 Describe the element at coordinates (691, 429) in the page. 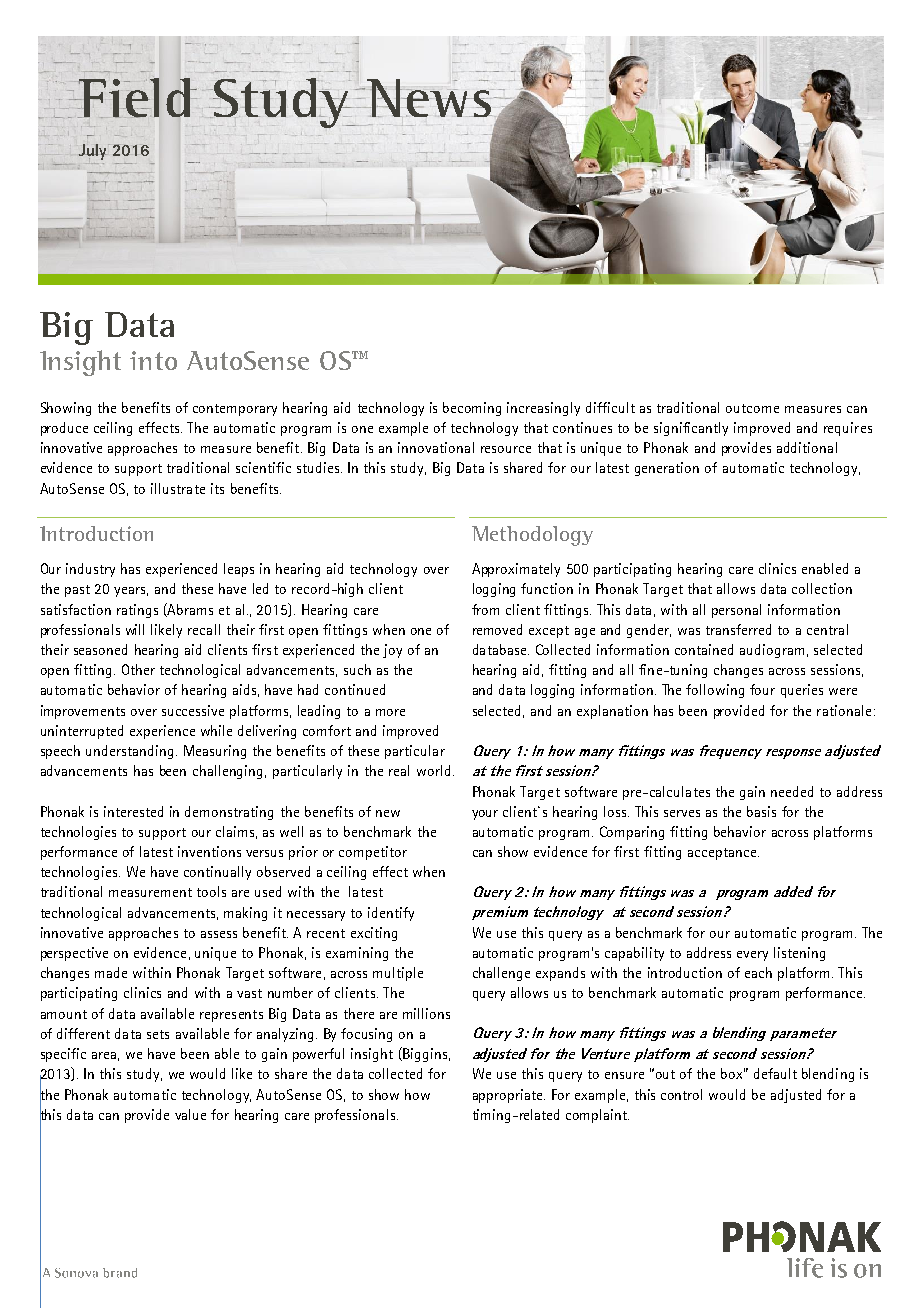

I see `significantly` at that location.
